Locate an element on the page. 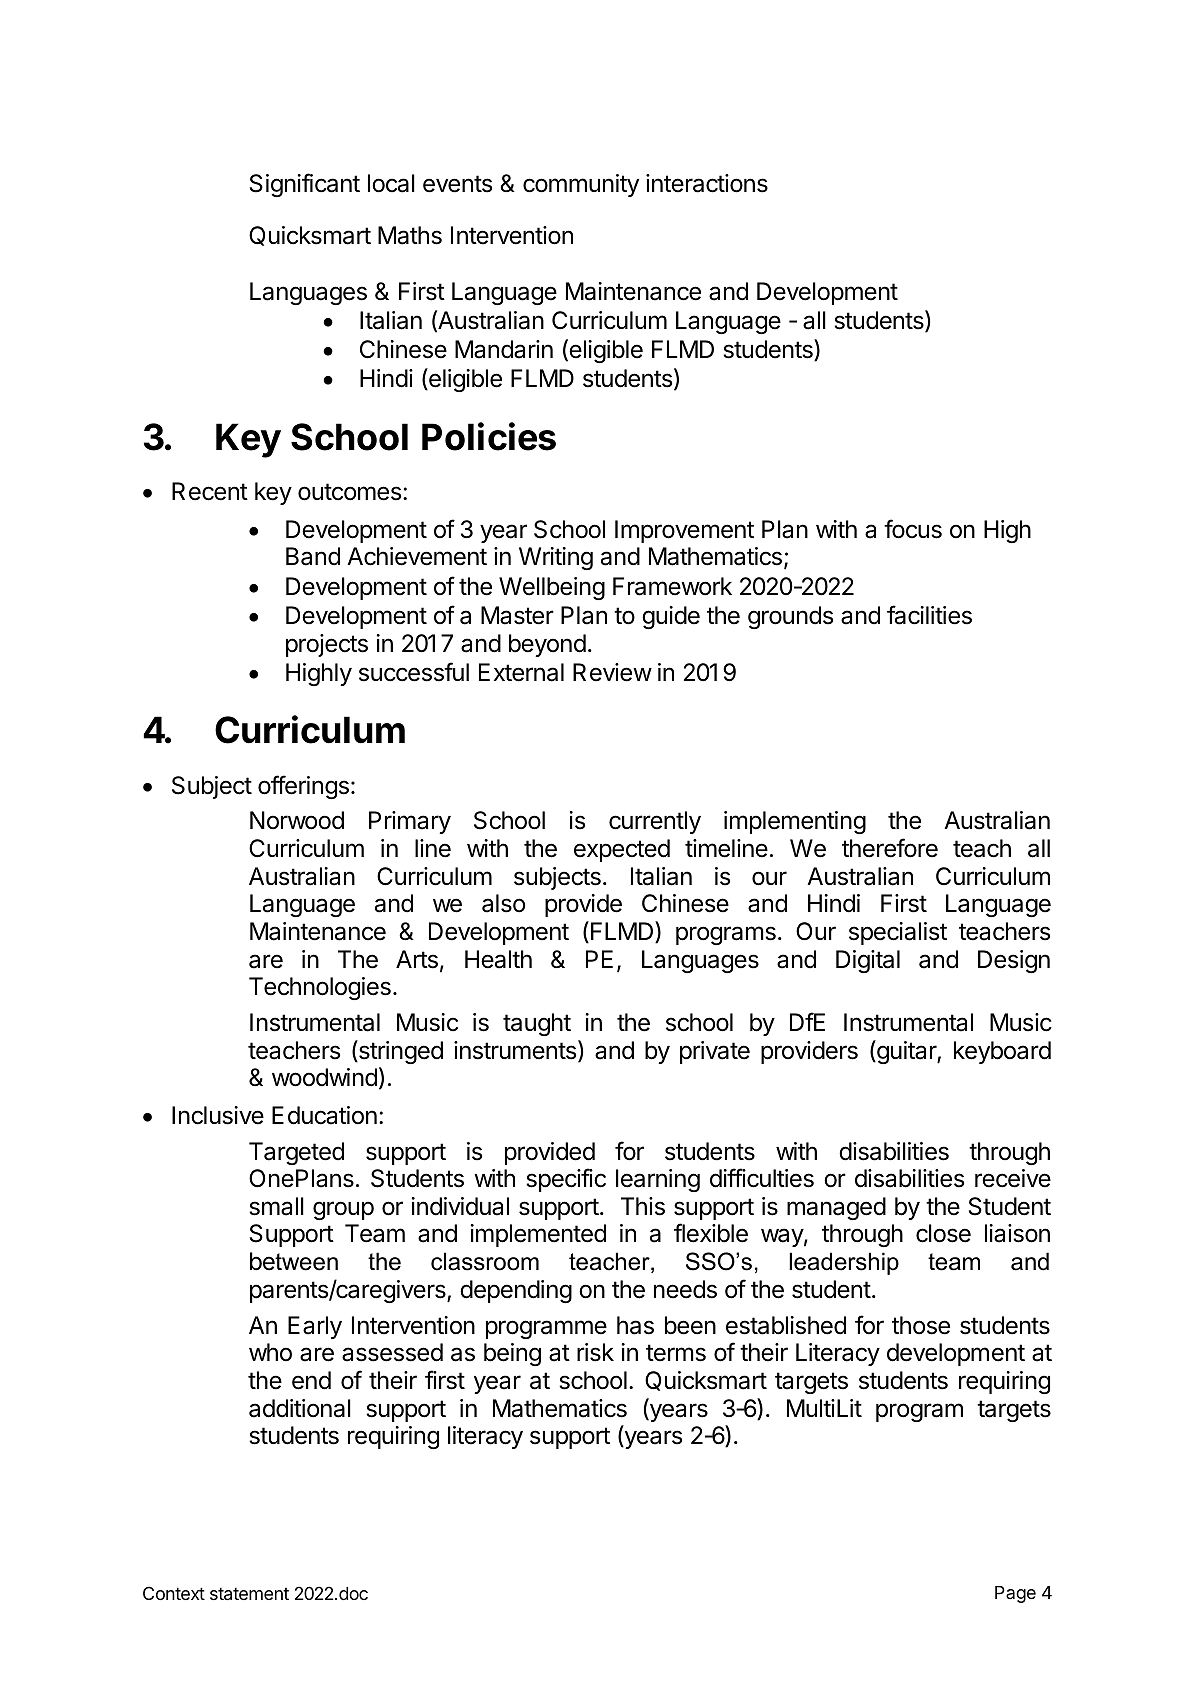 The height and width of the document is (1688, 1193). close is located at coordinates (943, 1233).
